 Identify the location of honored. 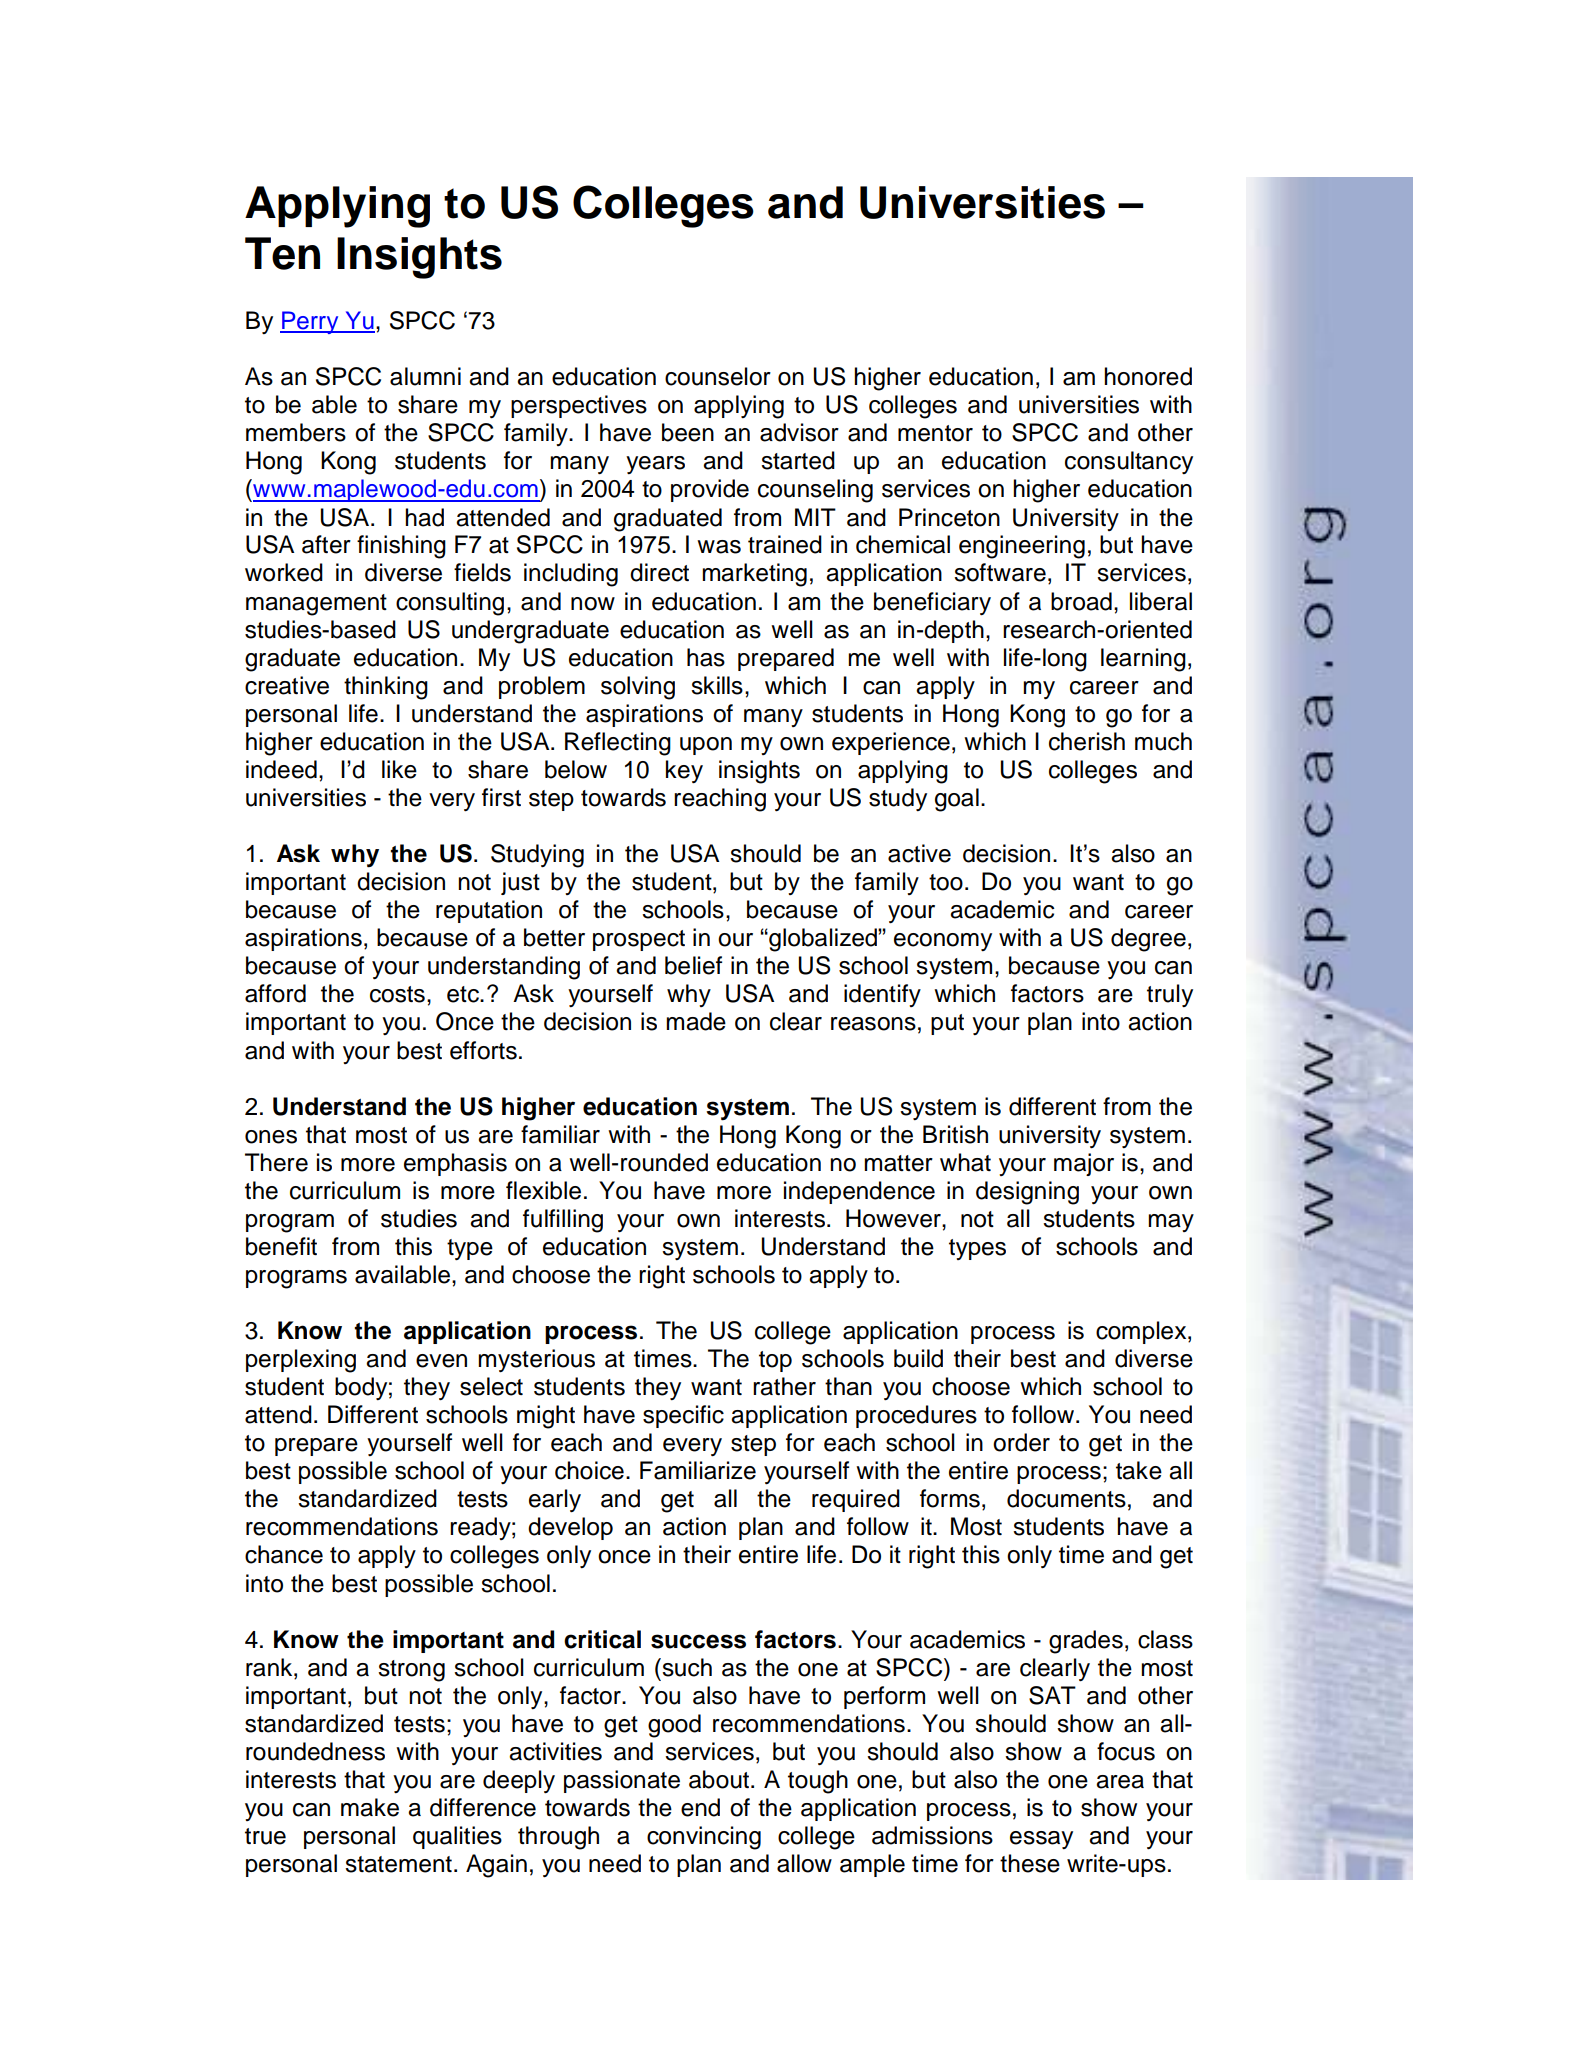
(1148, 376).
